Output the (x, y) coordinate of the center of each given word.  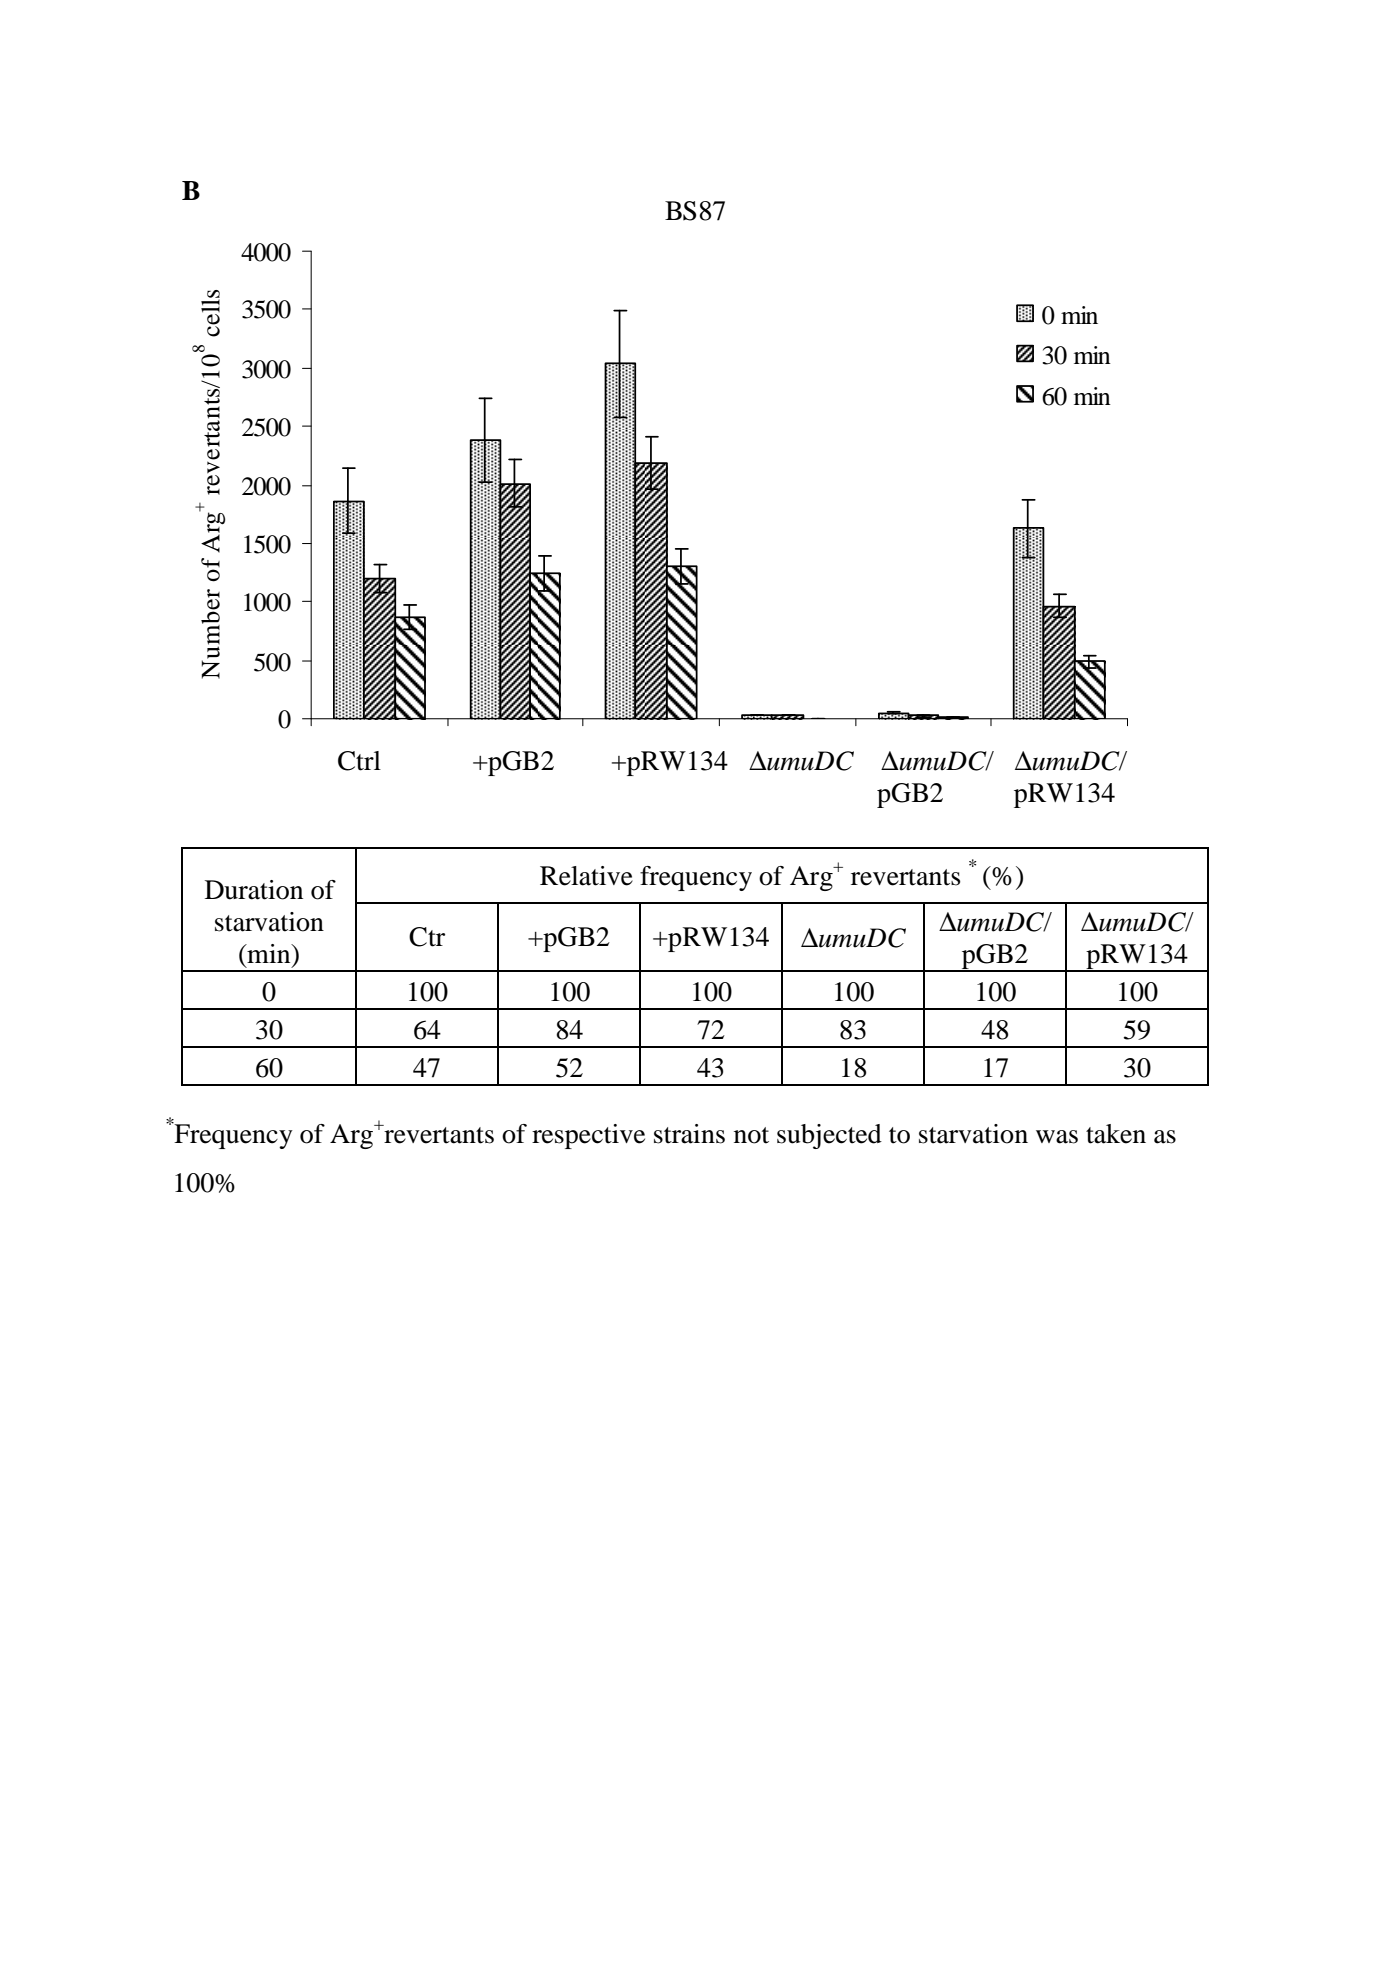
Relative (586, 876)
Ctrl (359, 761)
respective (588, 1136)
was (1057, 1137)
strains (689, 1134)
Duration (254, 890)
